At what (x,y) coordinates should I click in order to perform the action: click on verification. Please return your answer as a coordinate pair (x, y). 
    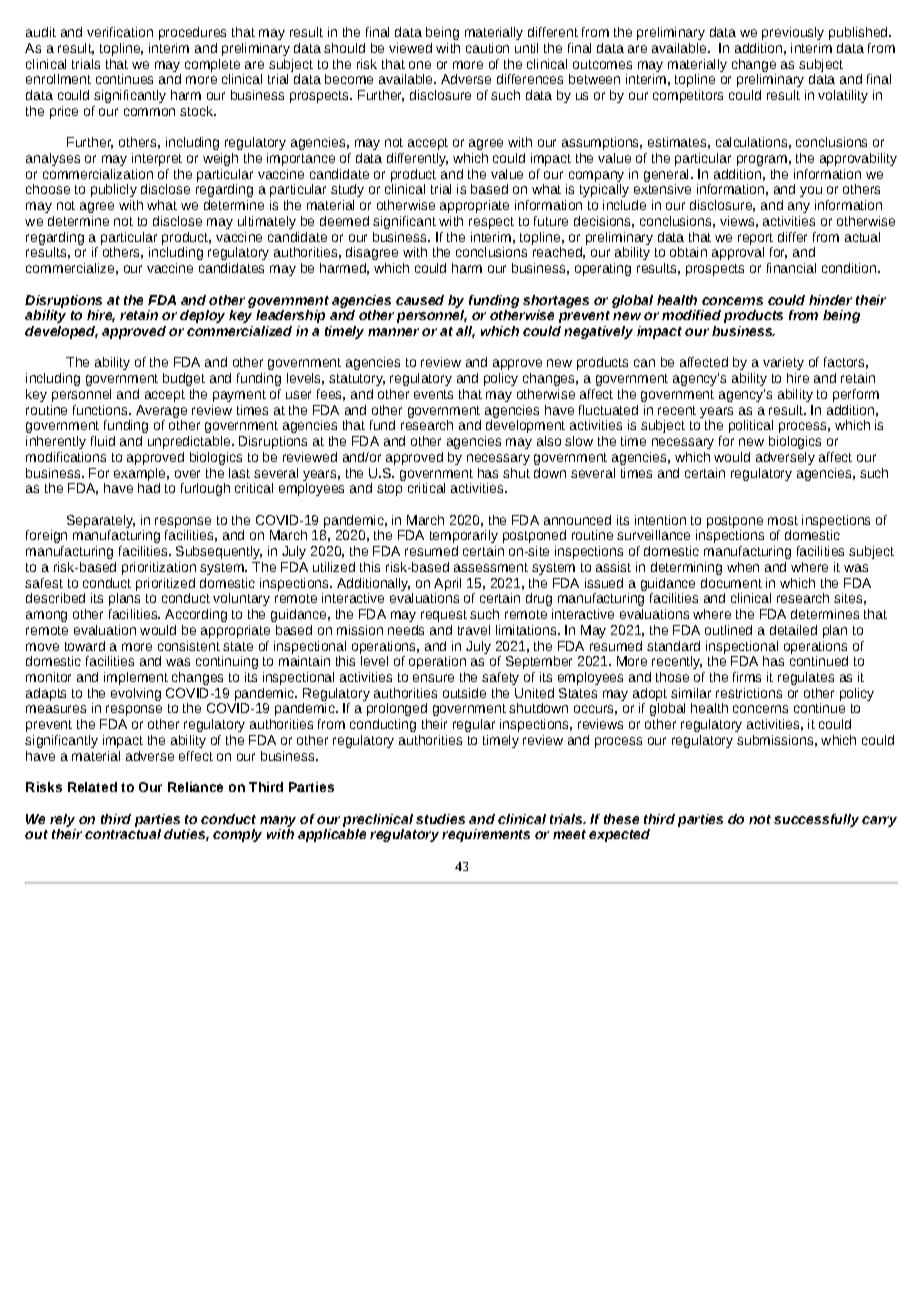
    Looking at the image, I should click on (120, 32).
